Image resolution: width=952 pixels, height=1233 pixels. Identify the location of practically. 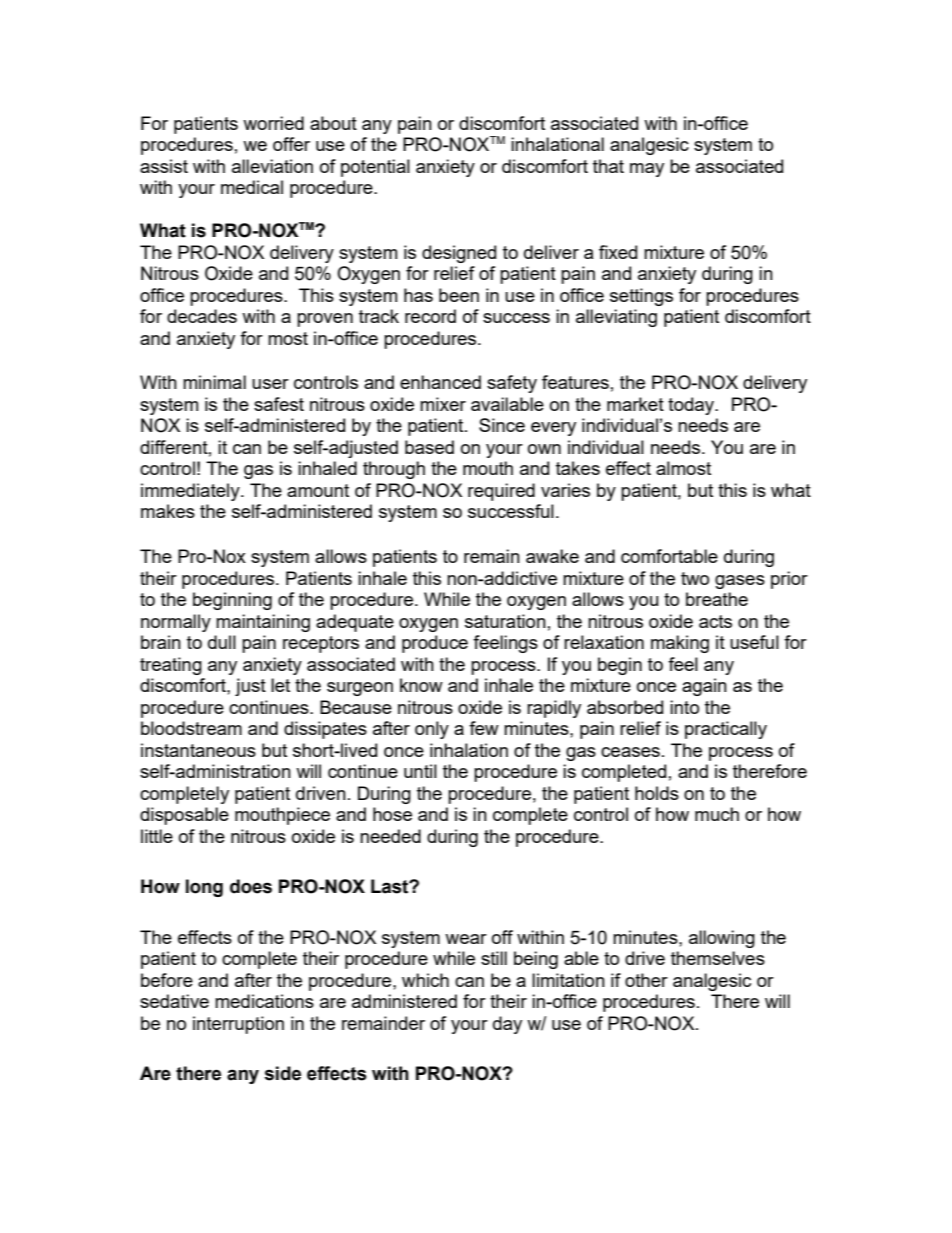
(726, 730).
